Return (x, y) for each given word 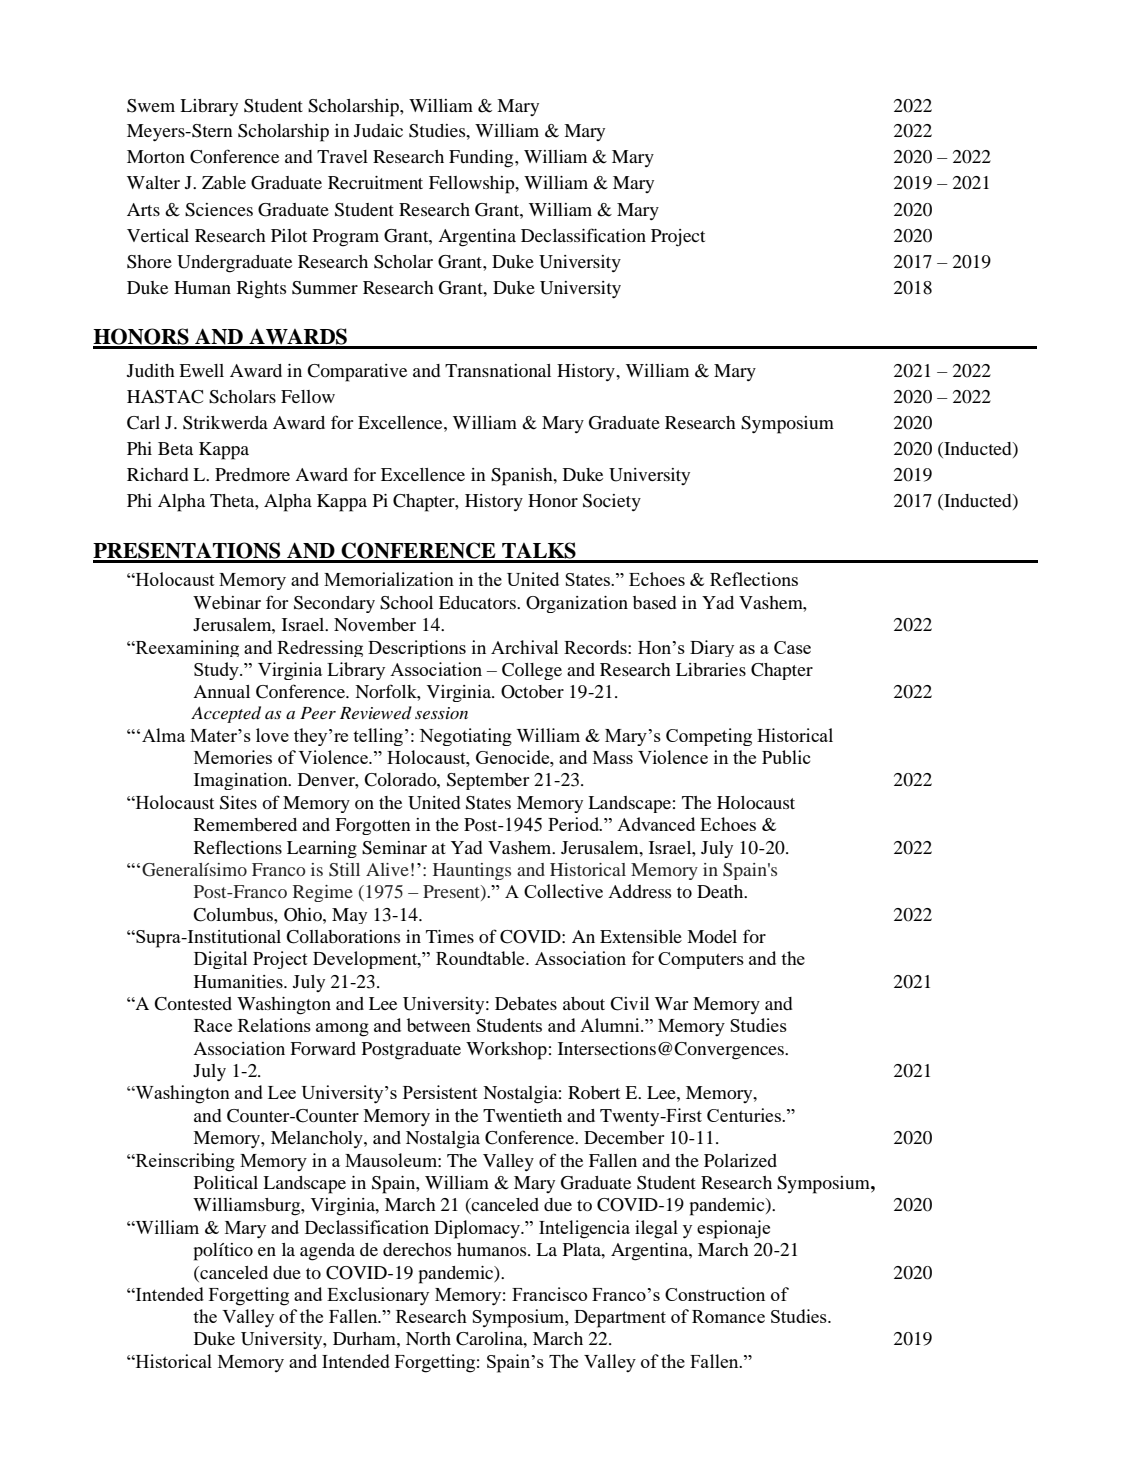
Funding (482, 159)
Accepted (226, 714)
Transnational (498, 370)
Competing (709, 737)
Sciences (219, 210)
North (428, 1338)
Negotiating (465, 737)
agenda (327, 1252)
